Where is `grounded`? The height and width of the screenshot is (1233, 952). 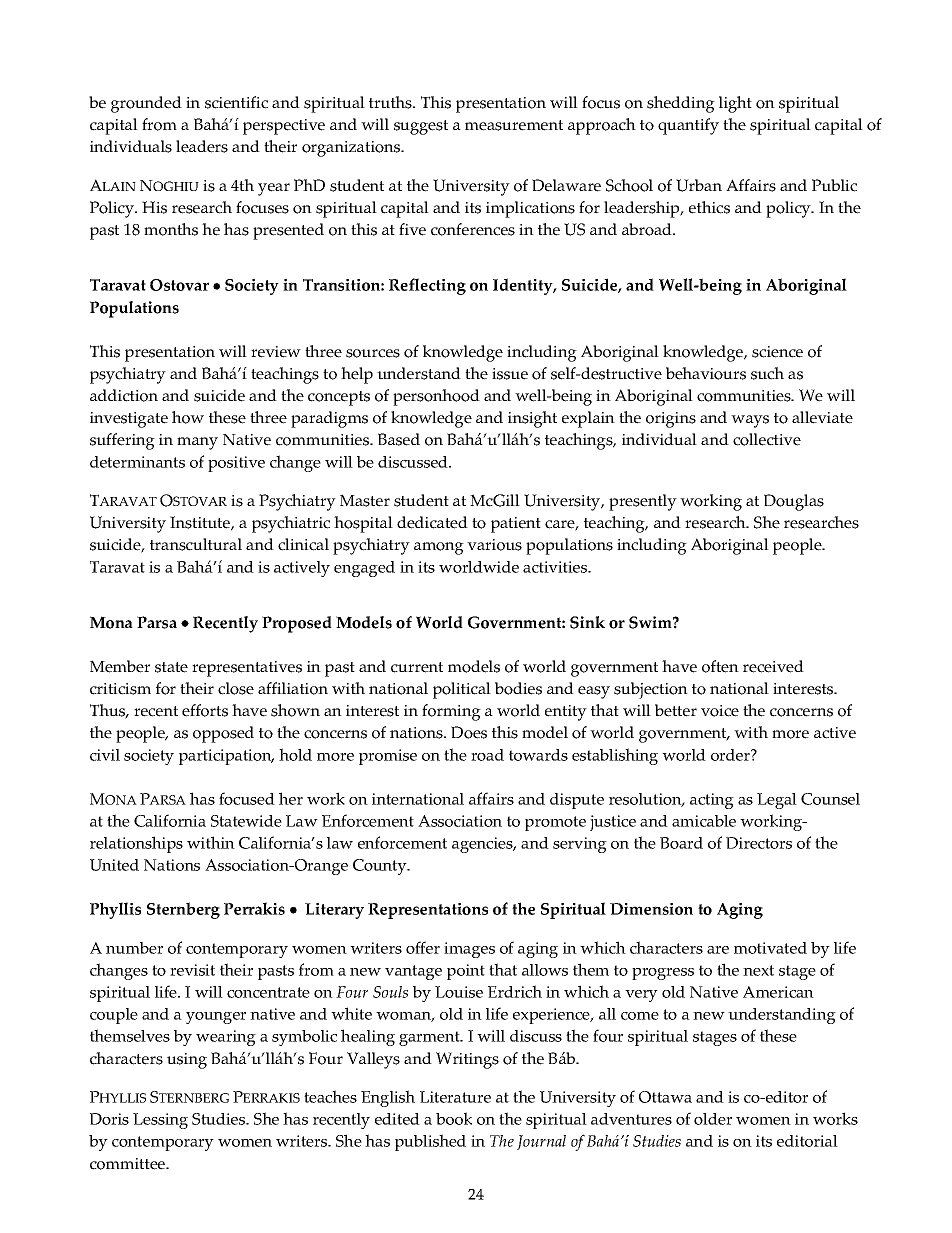 grounded is located at coordinates (146, 104).
